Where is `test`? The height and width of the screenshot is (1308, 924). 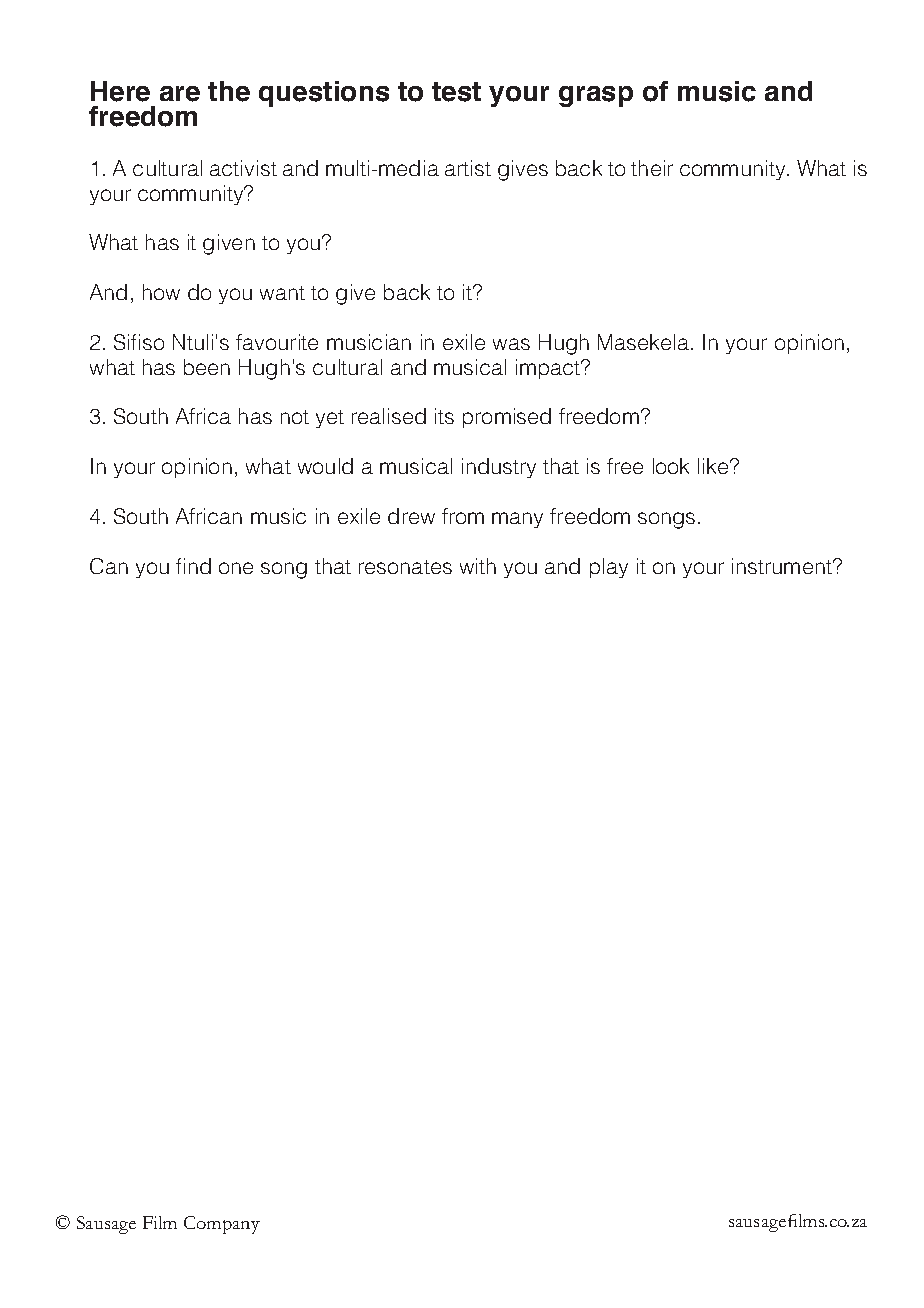
test is located at coordinates (456, 92).
